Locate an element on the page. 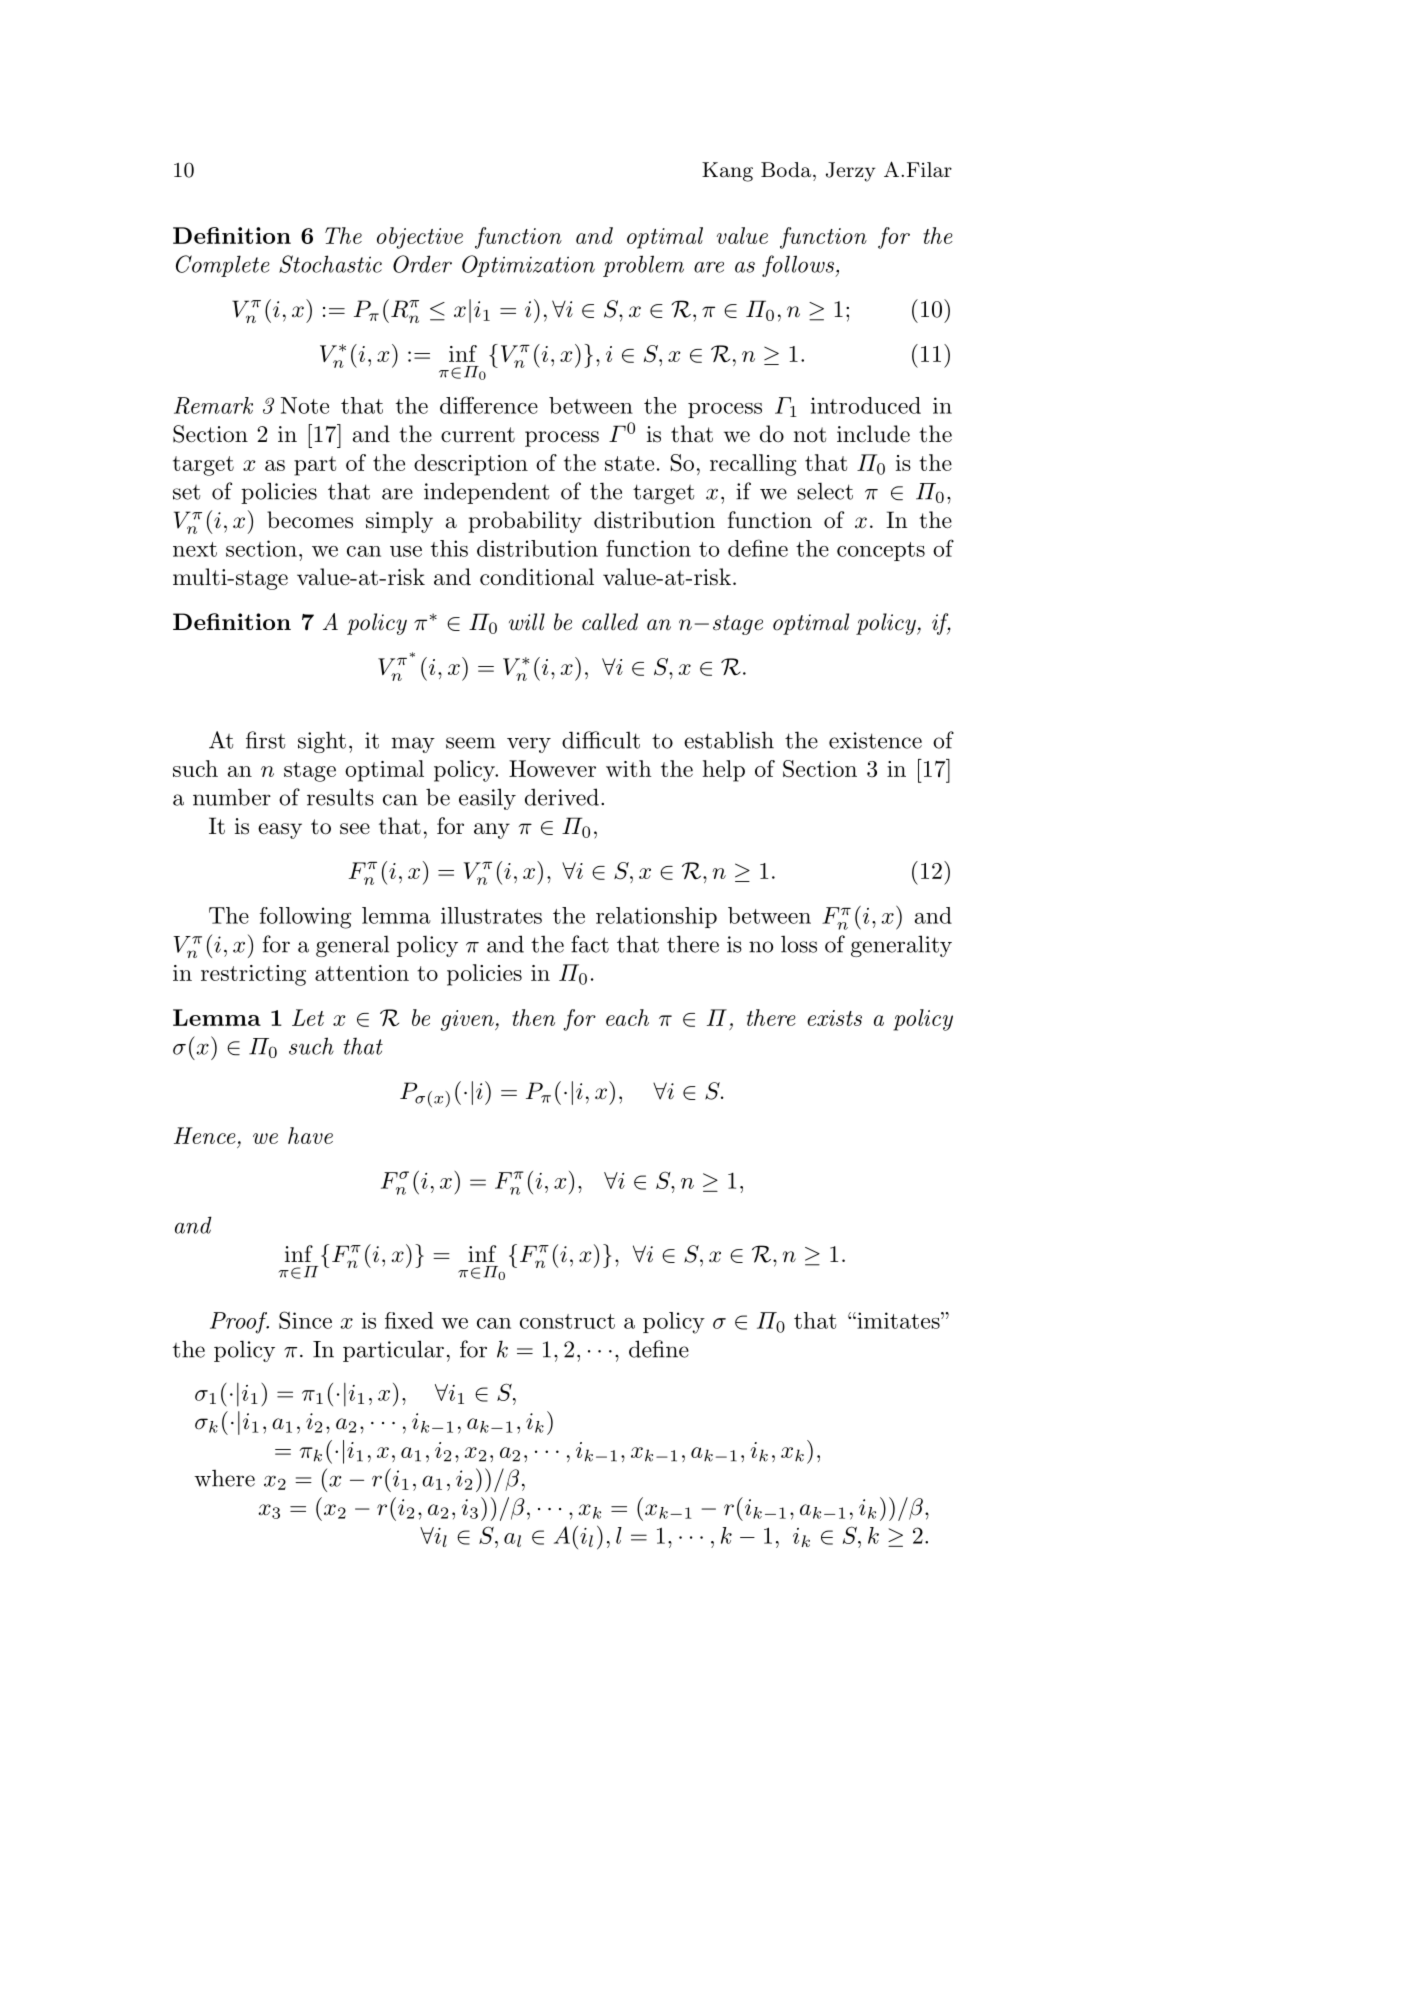 Image resolution: width=1425 pixels, height=2015 pixels. where is located at coordinates (224, 1478).
